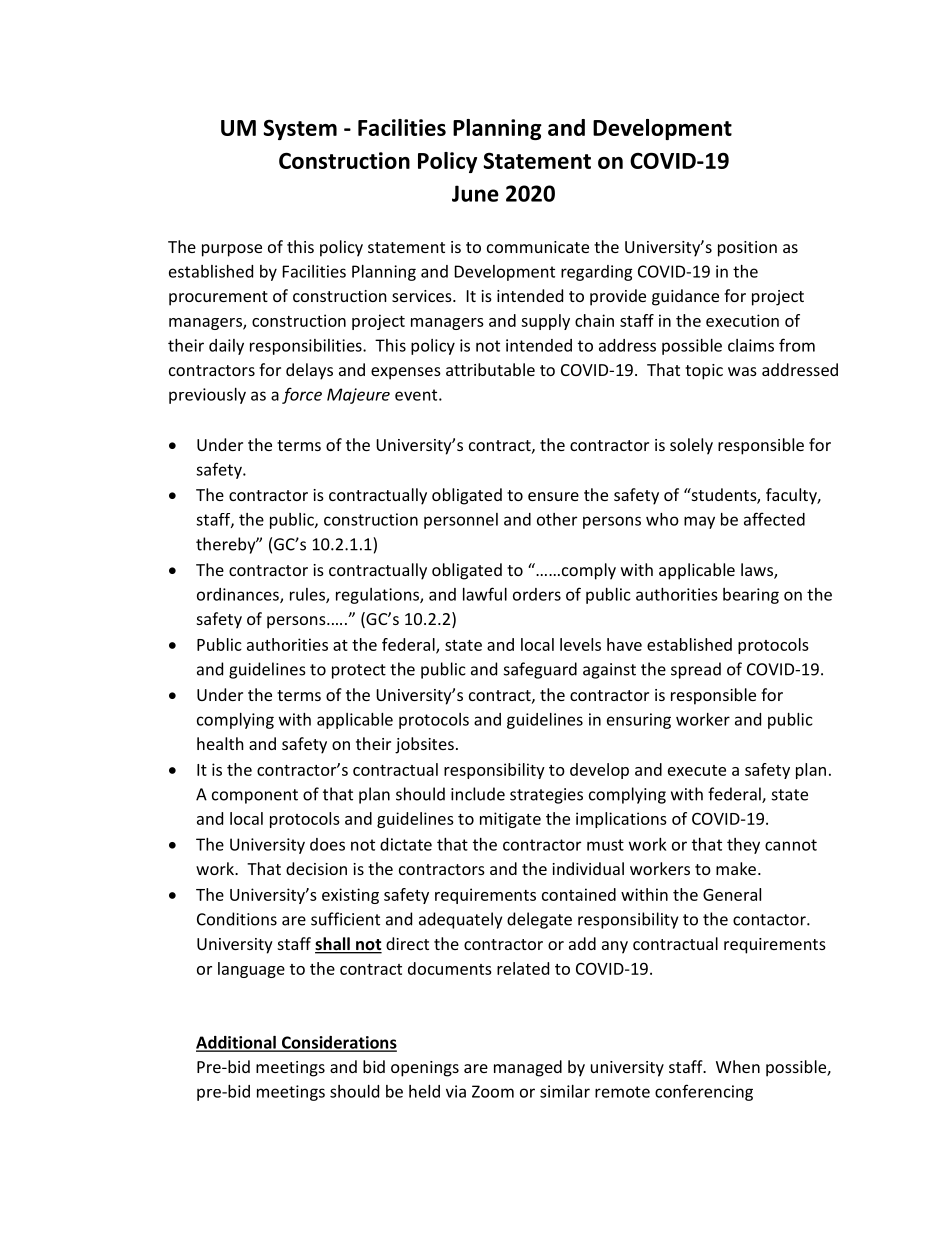 The height and width of the screenshot is (1233, 952). I want to click on lawful, so click(485, 594).
